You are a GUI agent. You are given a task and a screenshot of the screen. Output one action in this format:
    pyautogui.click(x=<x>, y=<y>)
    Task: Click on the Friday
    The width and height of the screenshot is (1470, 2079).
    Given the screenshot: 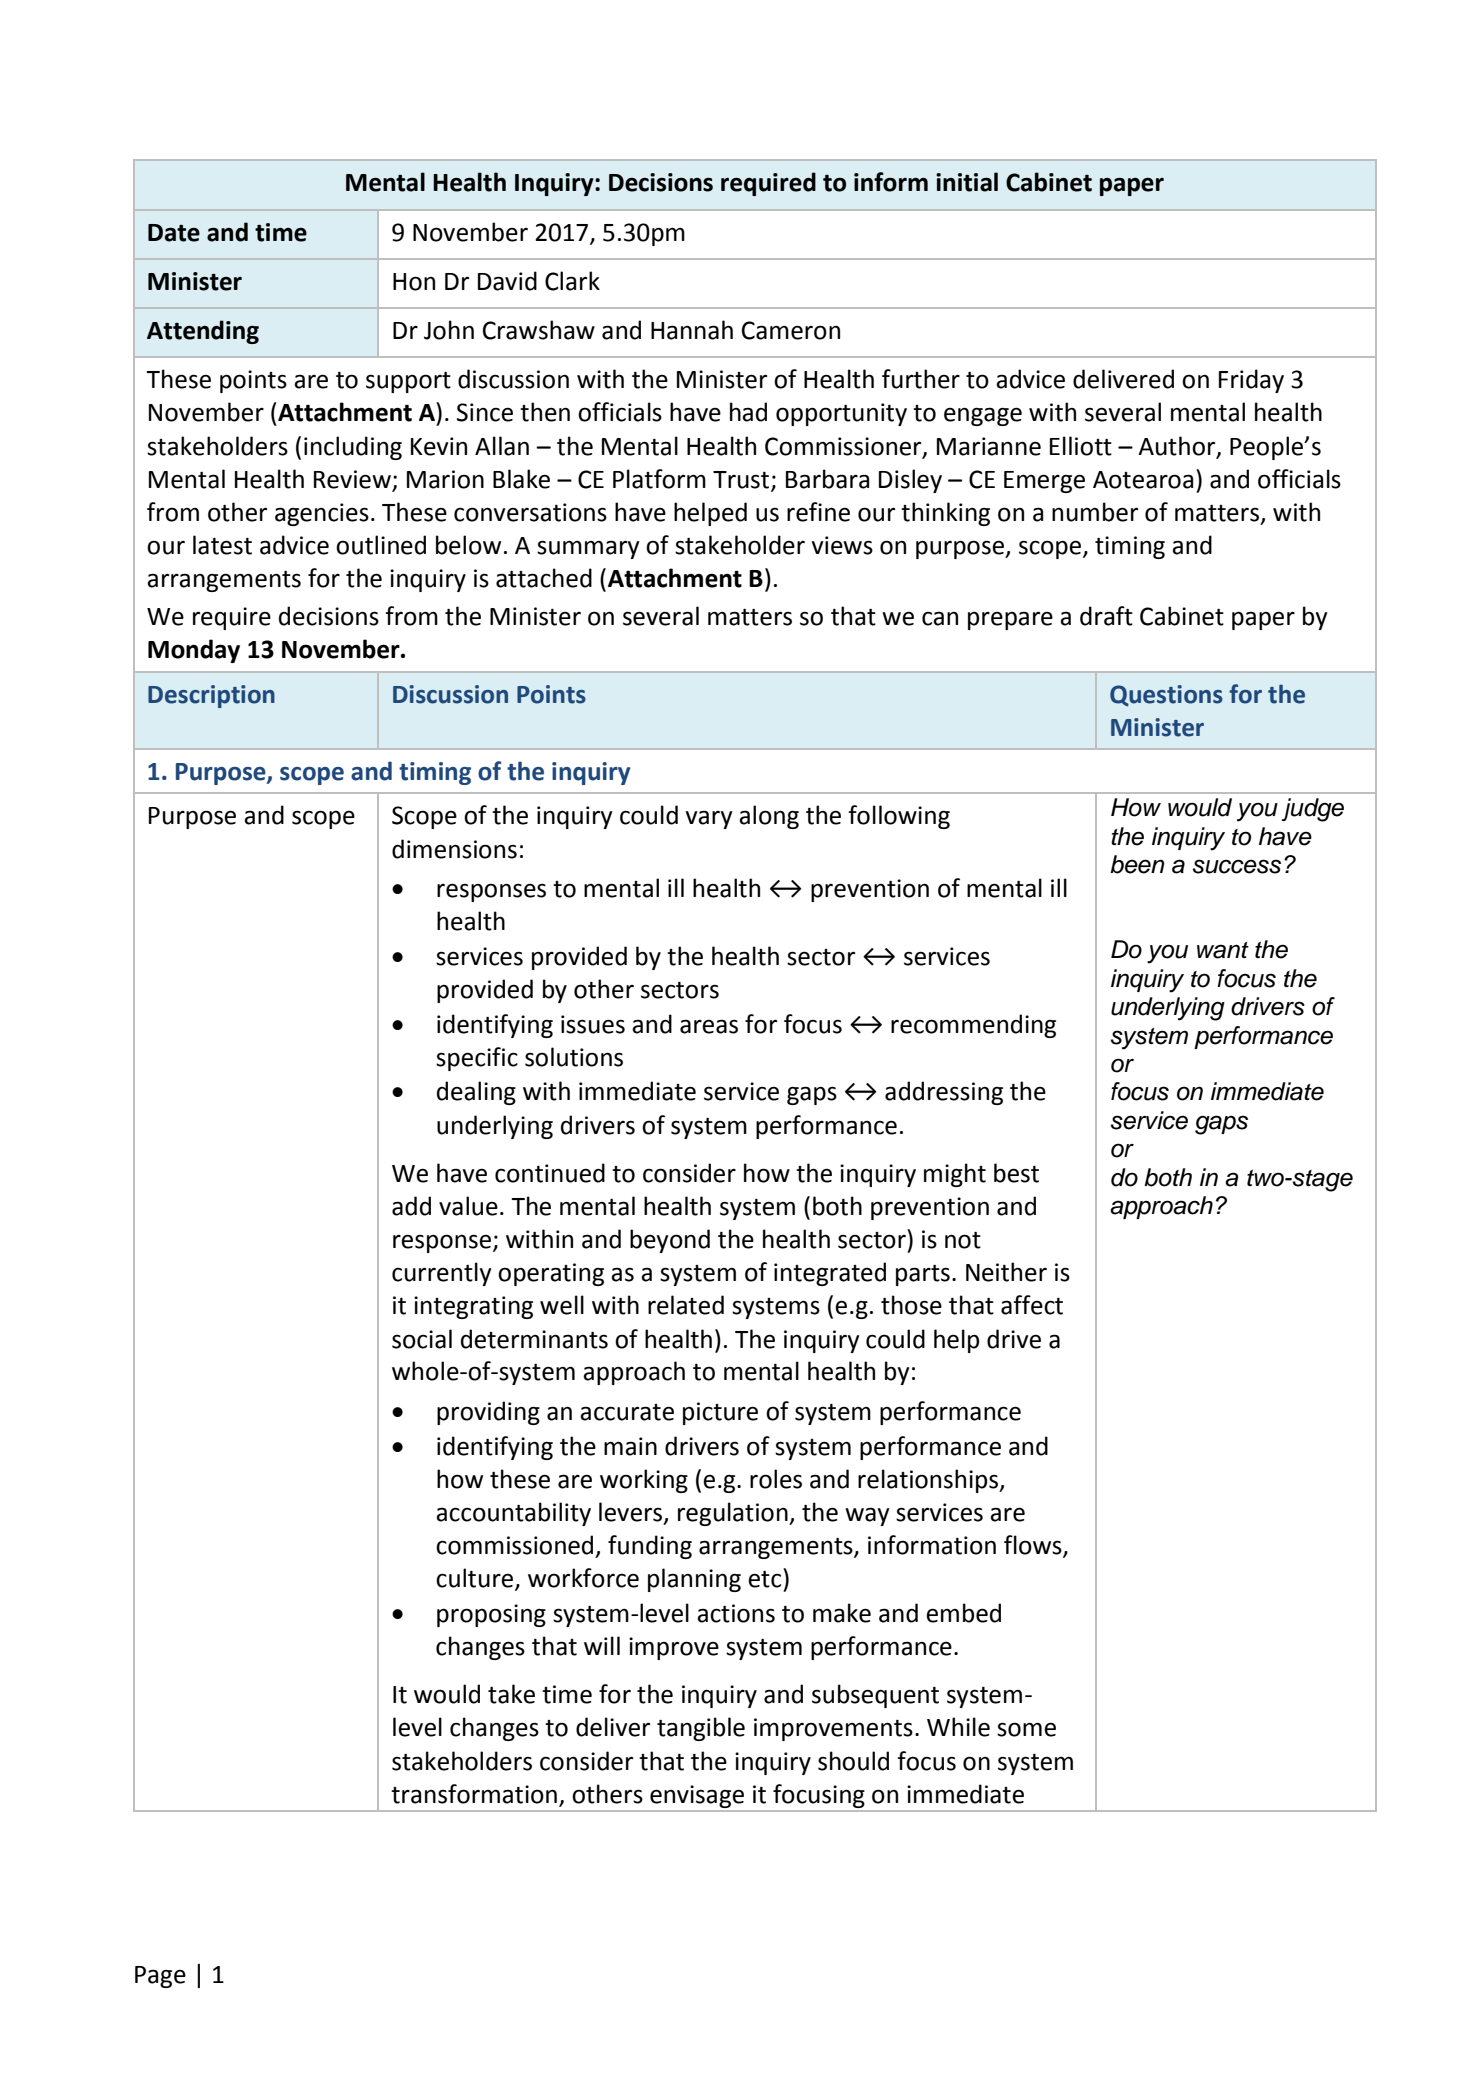 What is the action you would take?
    pyautogui.click(x=1251, y=381)
